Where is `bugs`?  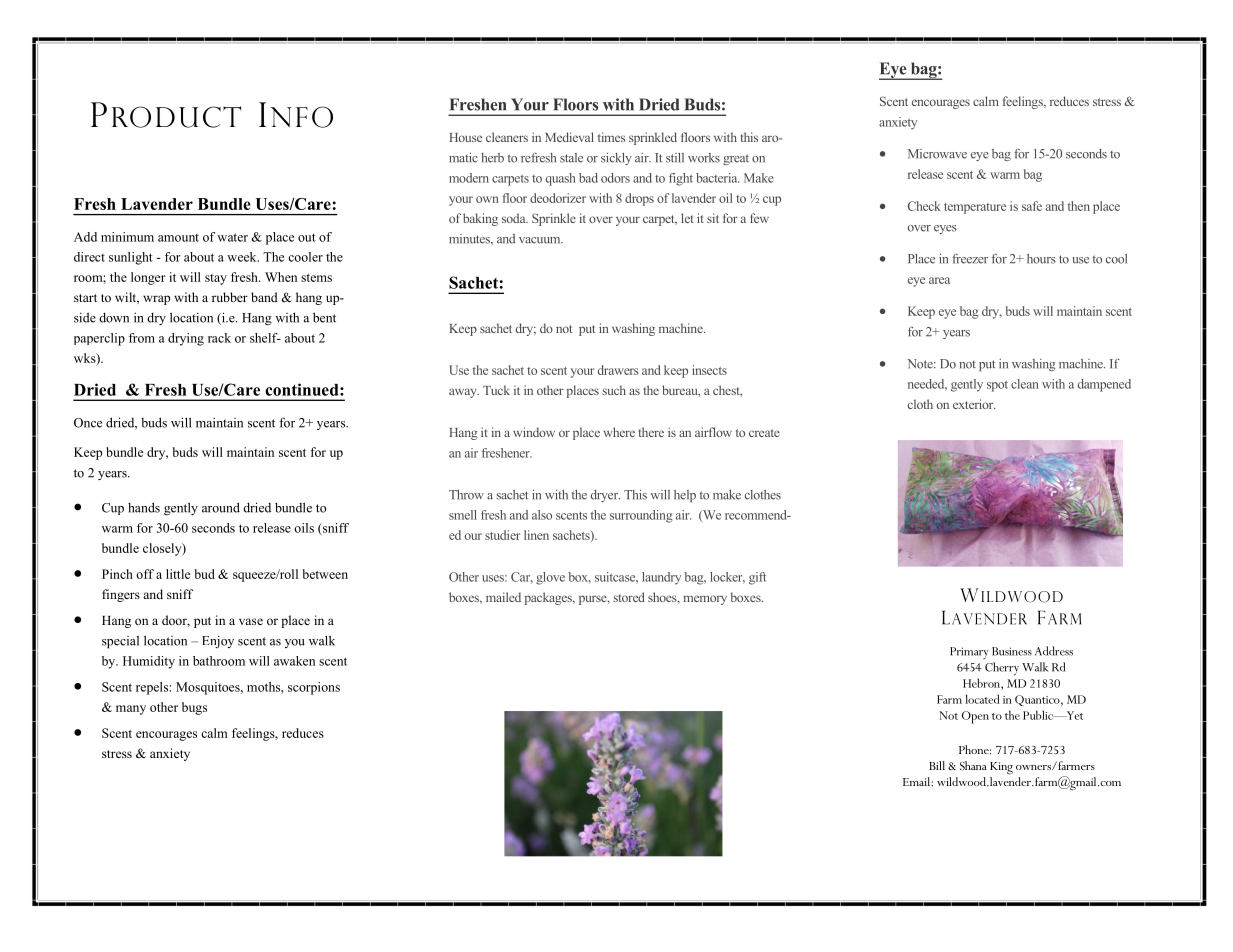 bugs is located at coordinates (194, 708).
